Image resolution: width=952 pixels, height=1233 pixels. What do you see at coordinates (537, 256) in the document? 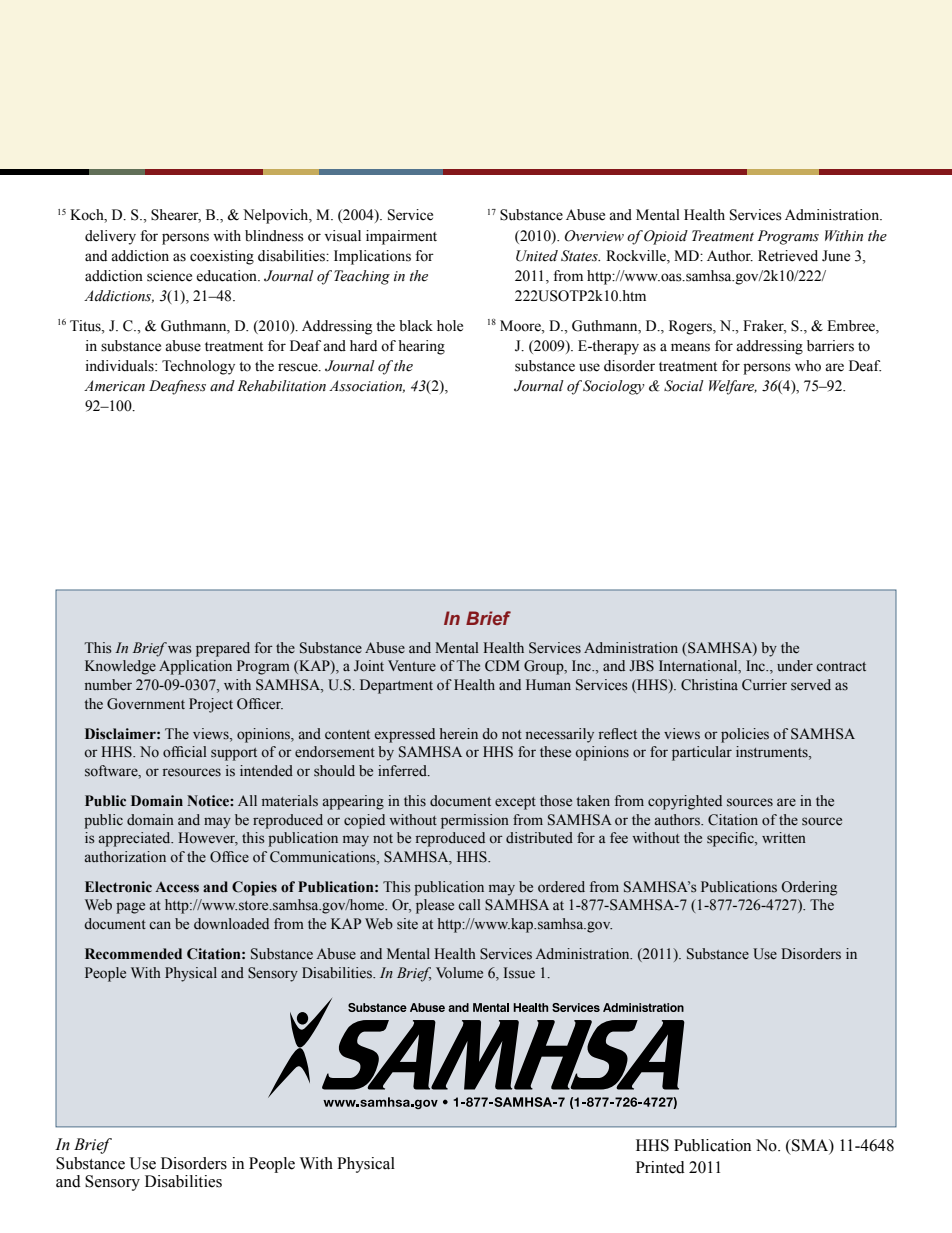
I see `United` at bounding box center [537, 256].
